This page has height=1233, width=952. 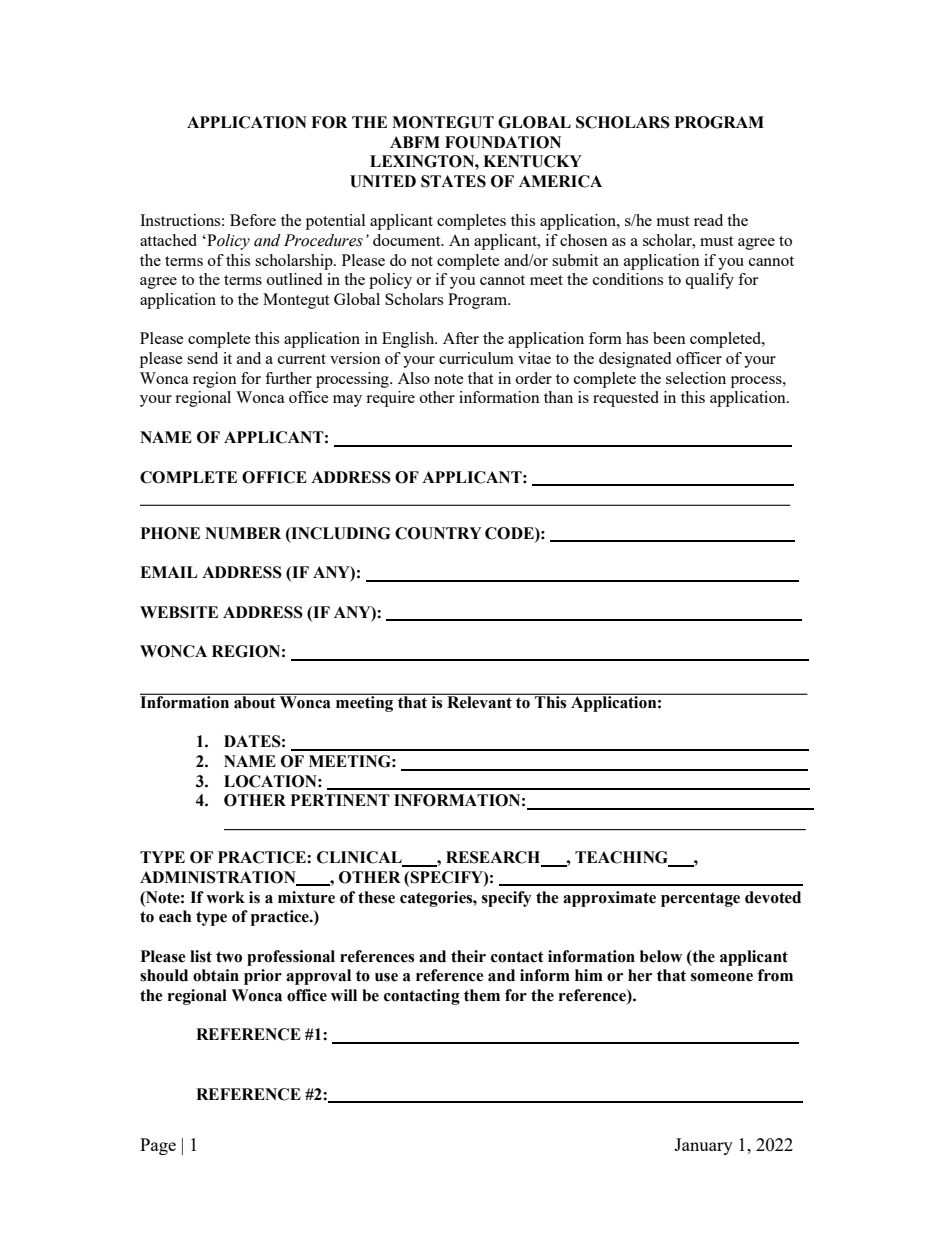 What do you see at coordinates (179, 612) in the page?
I see `WEBSITE` at bounding box center [179, 612].
